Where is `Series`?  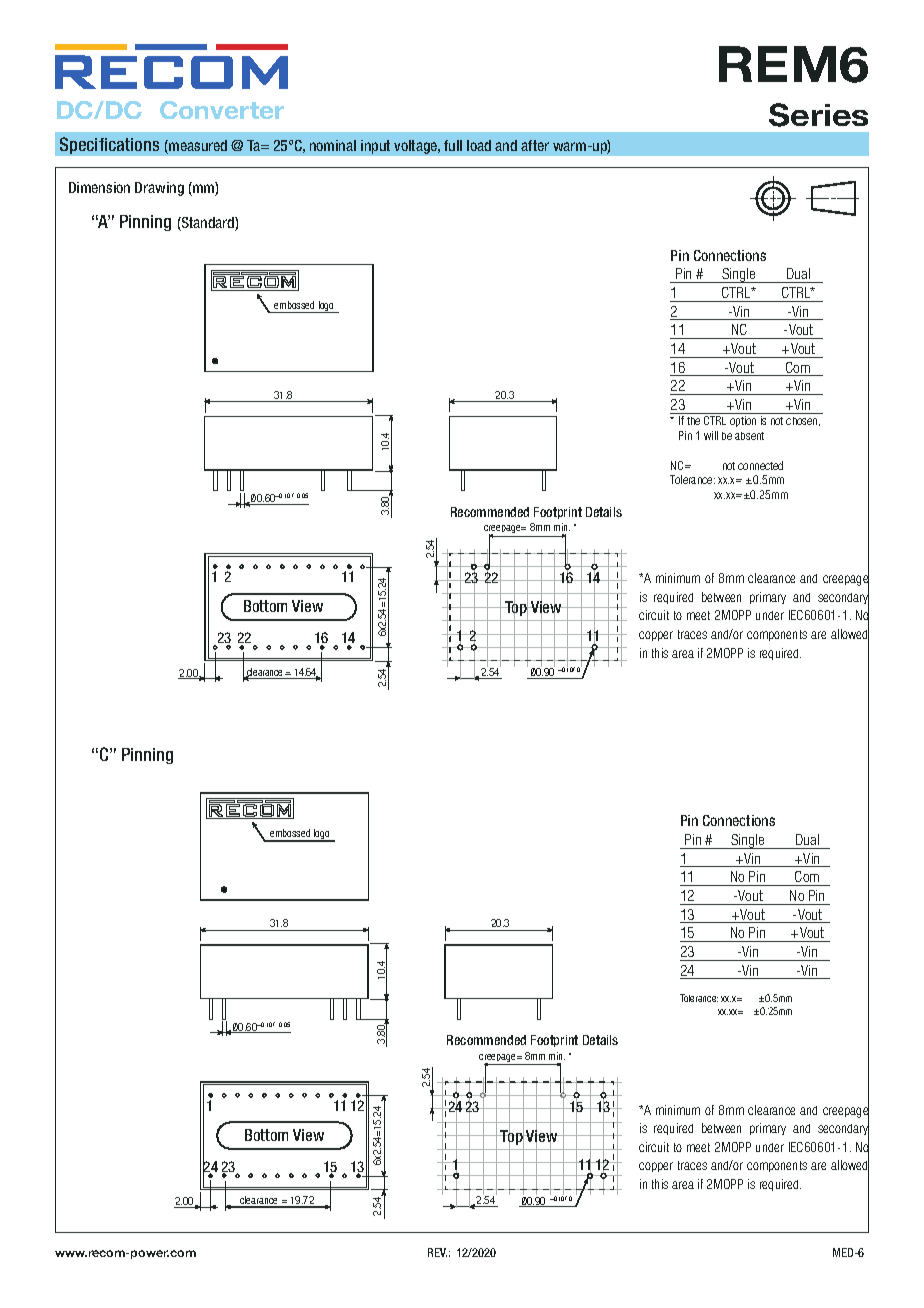 Series is located at coordinates (818, 115).
